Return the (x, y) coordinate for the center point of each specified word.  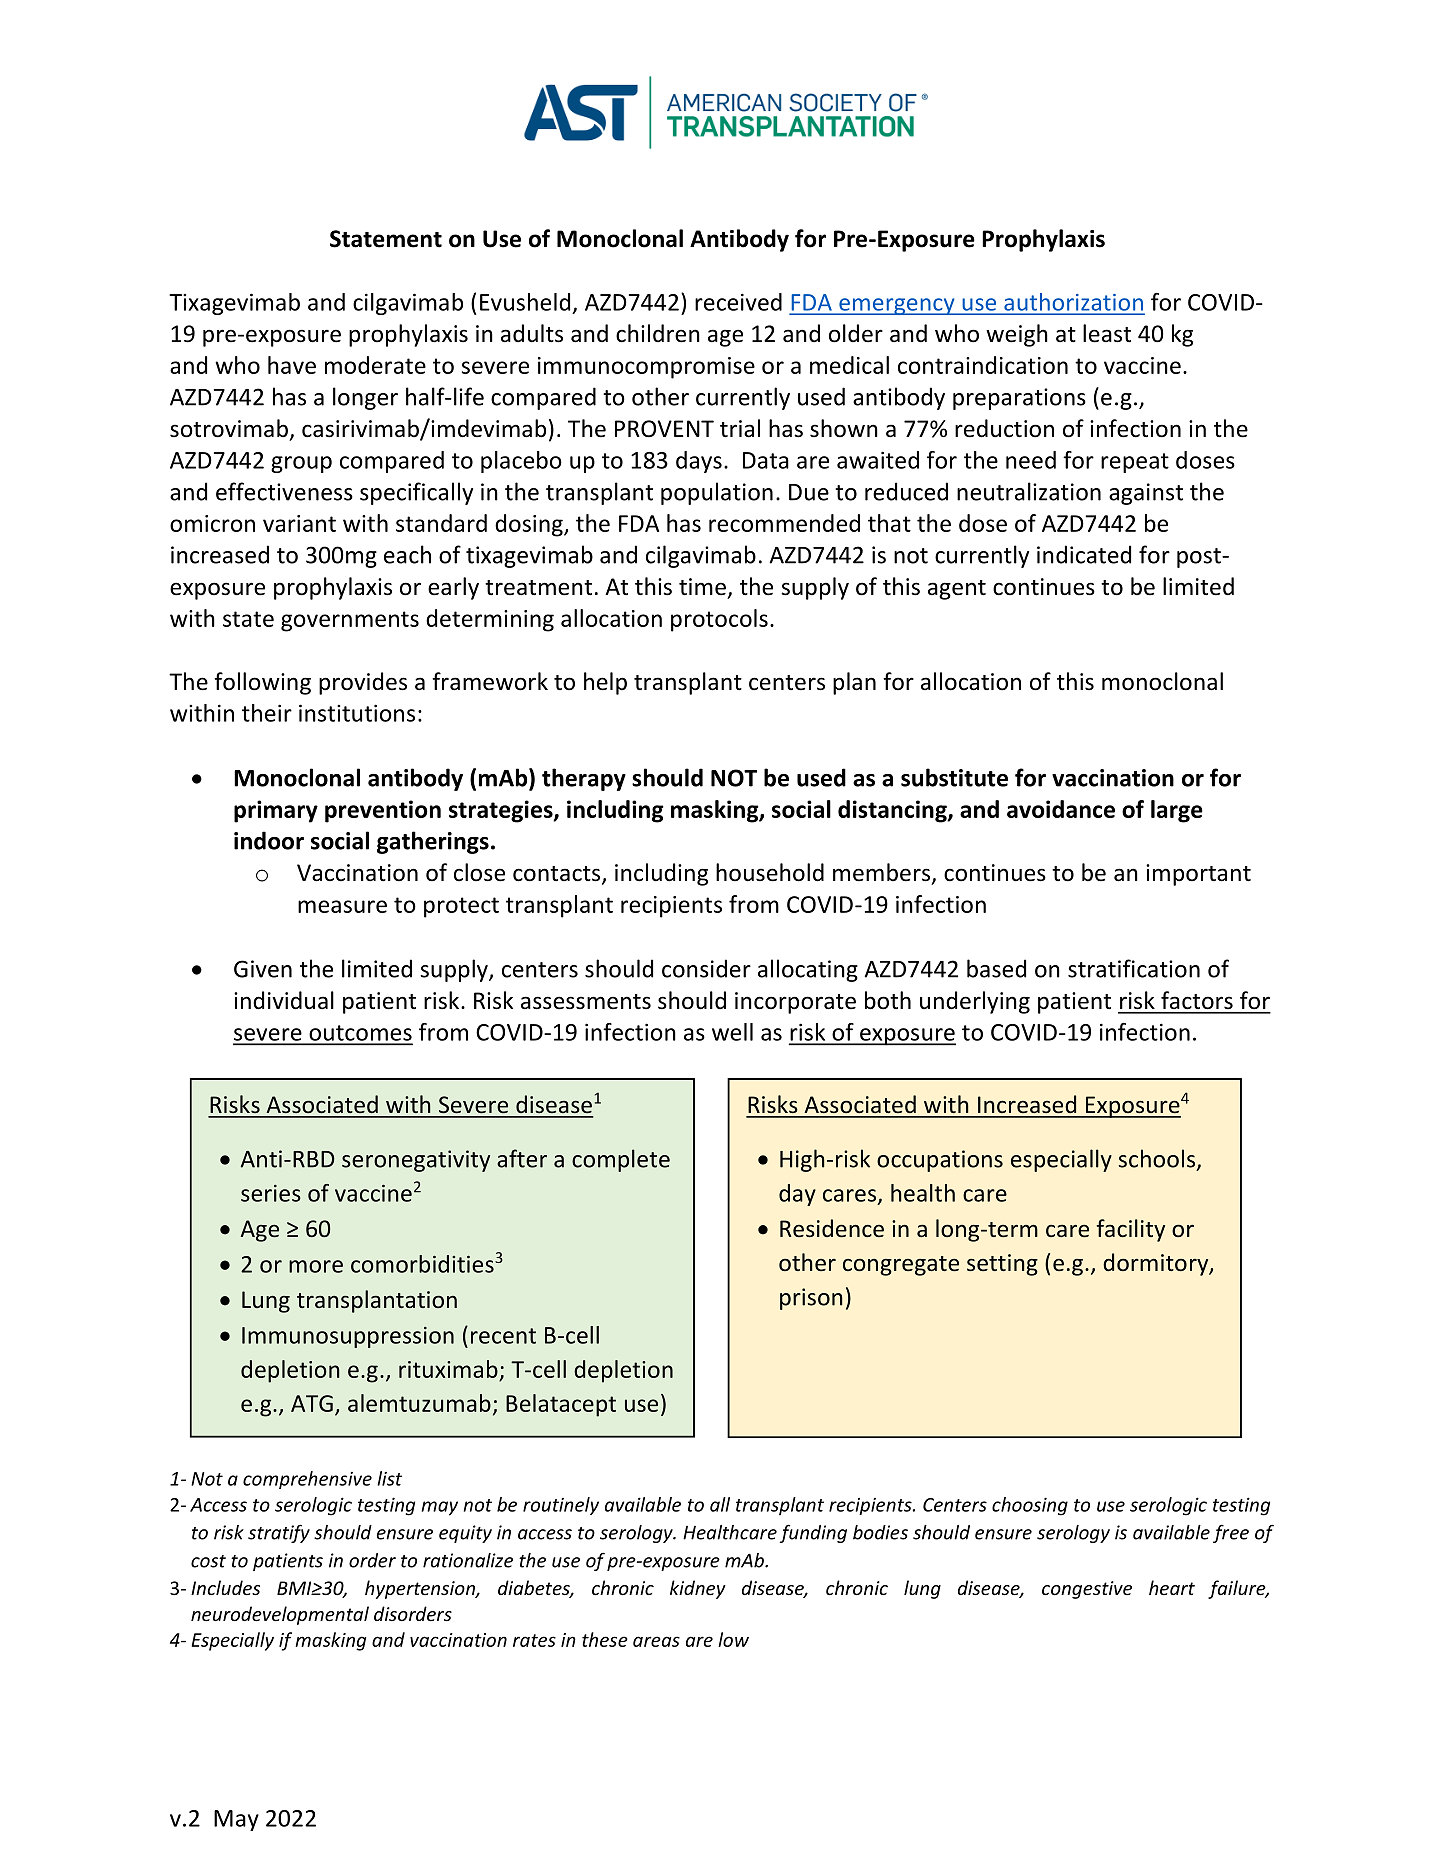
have (292, 365)
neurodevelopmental (280, 1615)
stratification (1134, 968)
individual (284, 1000)
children (658, 333)
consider (706, 968)
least (1107, 333)
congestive (1087, 1590)
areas (656, 1641)
